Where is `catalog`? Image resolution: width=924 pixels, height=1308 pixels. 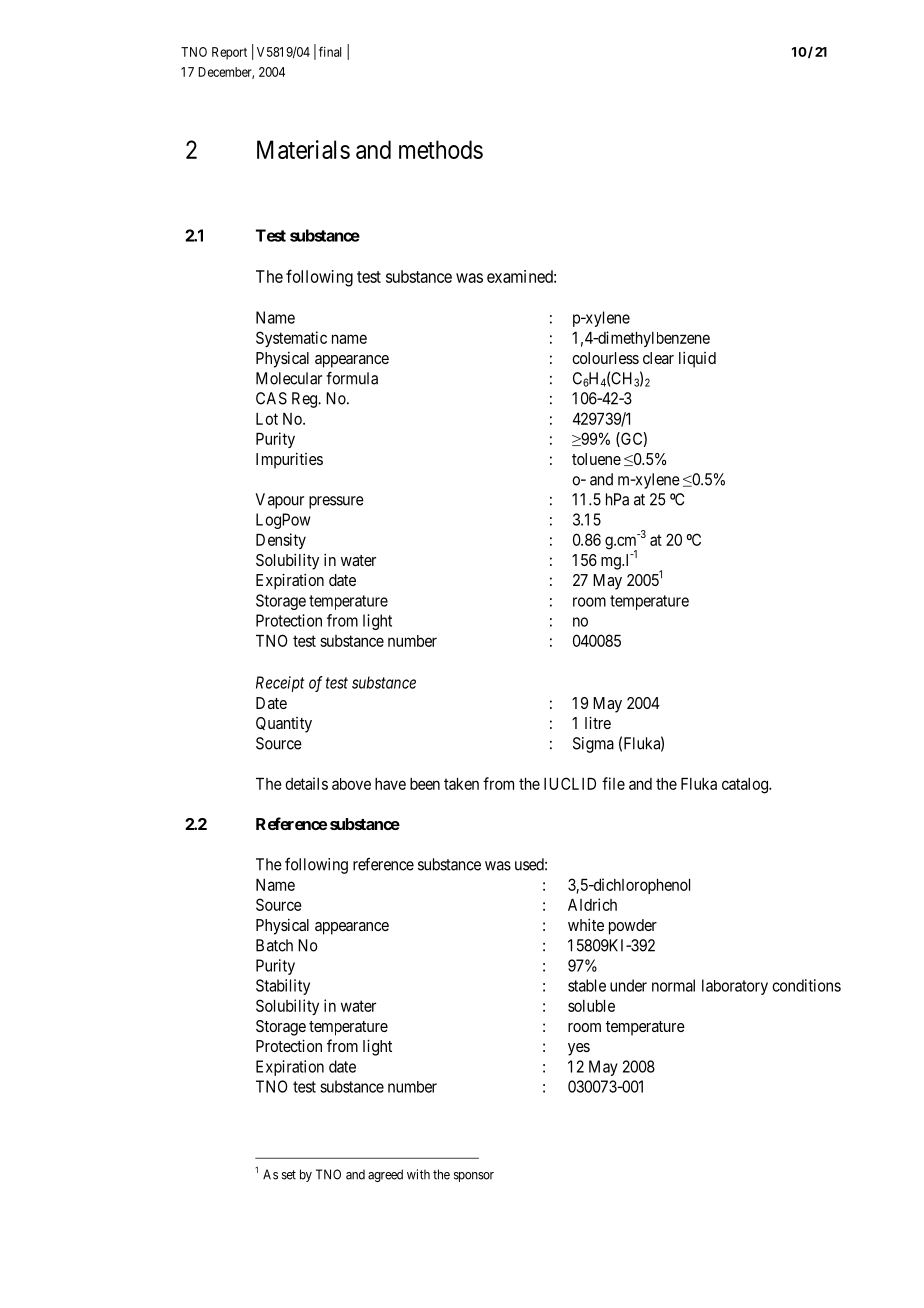 catalog is located at coordinates (746, 786).
